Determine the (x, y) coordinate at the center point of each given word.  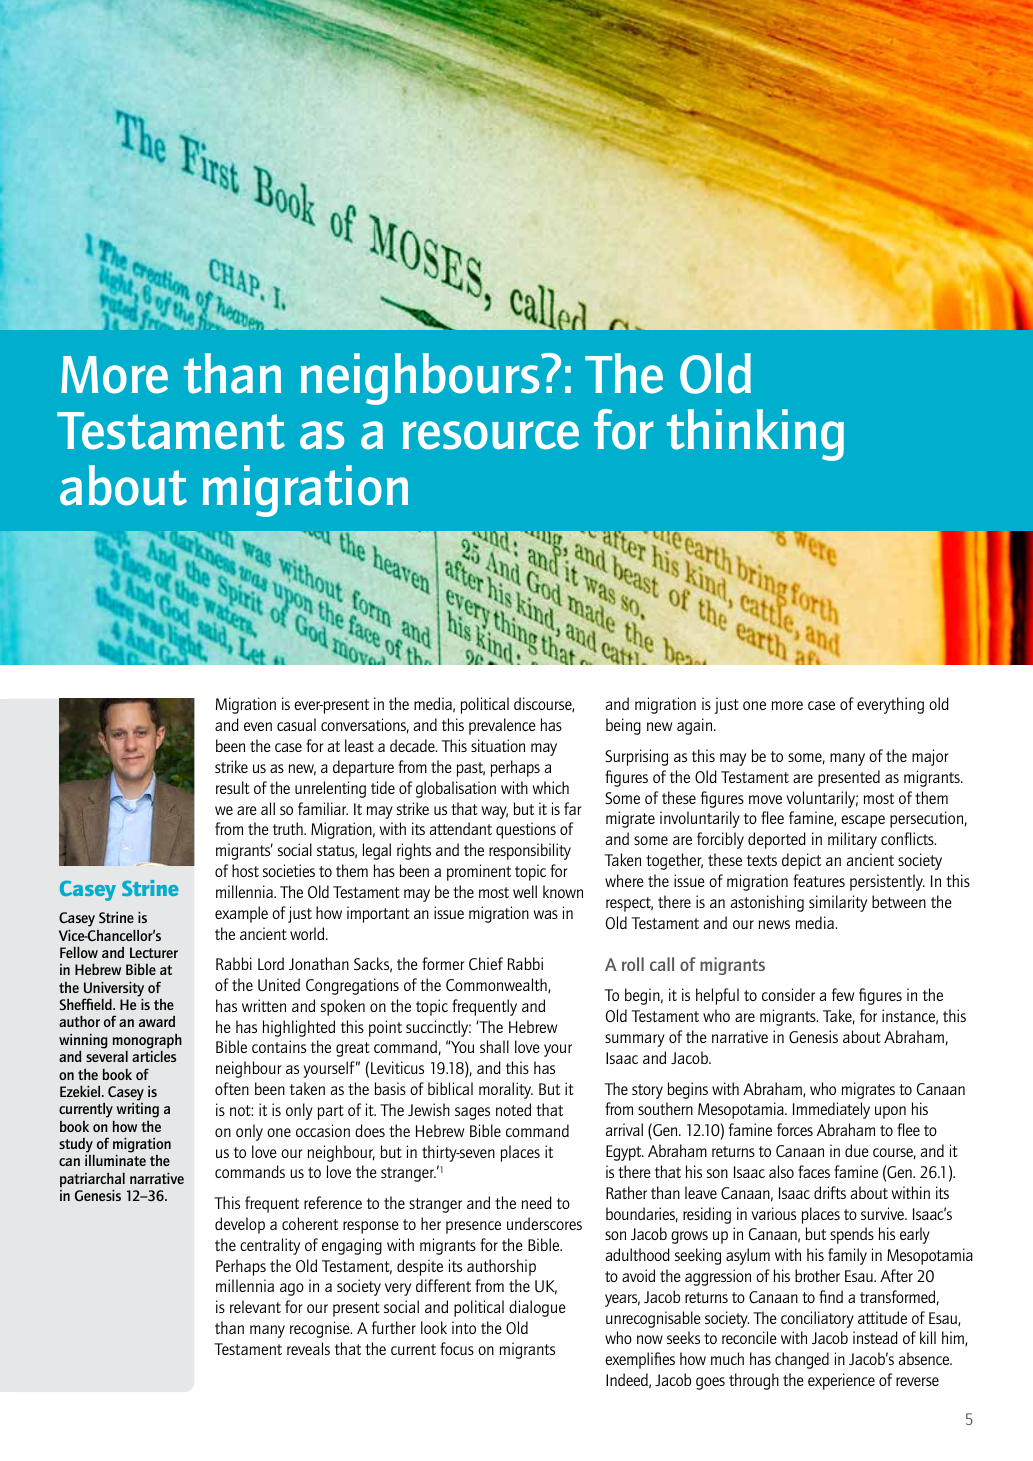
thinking (755, 435)
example (241, 914)
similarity (838, 903)
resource (491, 435)
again (696, 726)
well (525, 891)
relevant (255, 1306)
